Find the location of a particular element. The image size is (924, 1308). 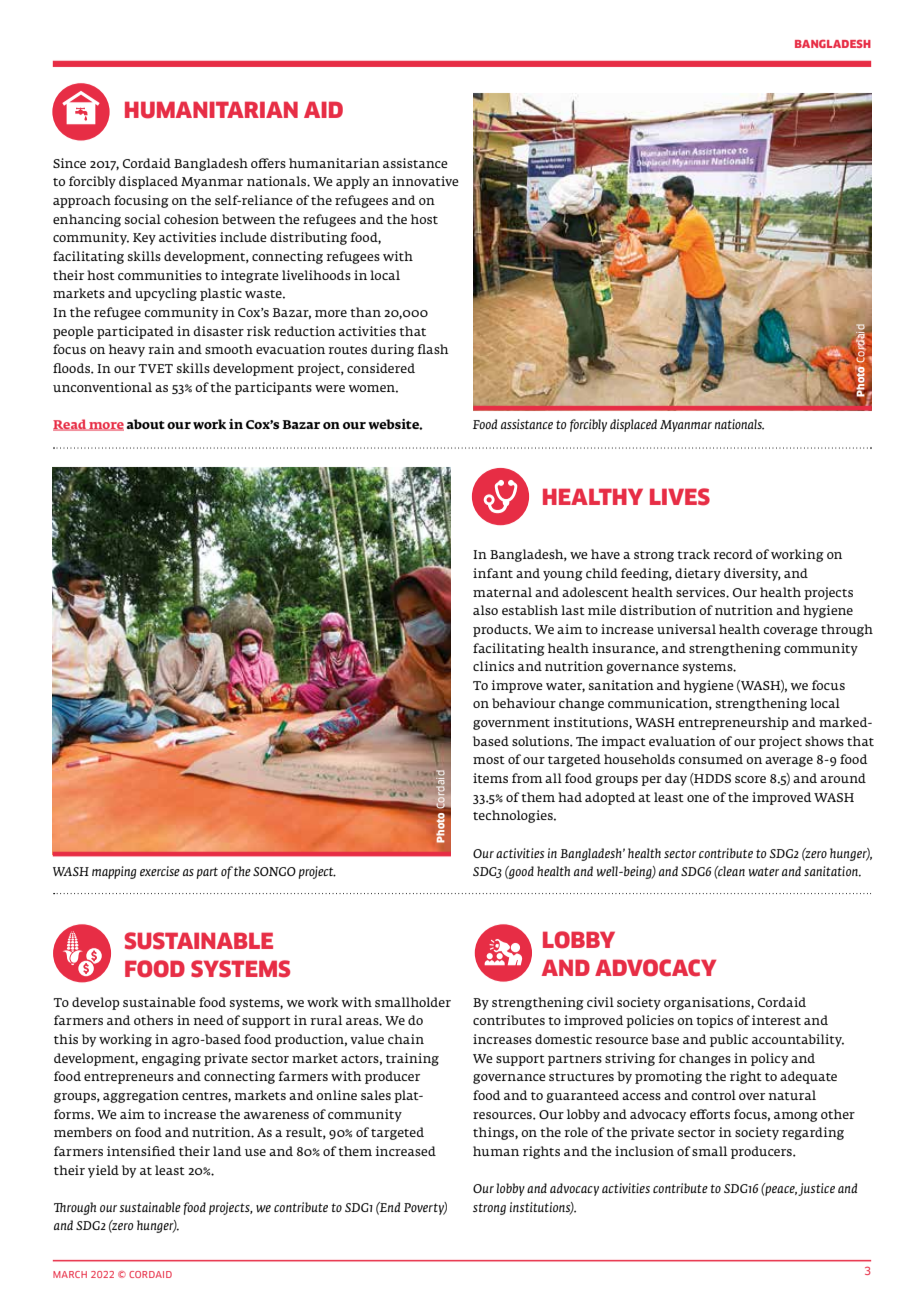

role is located at coordinates (576, 1132).
